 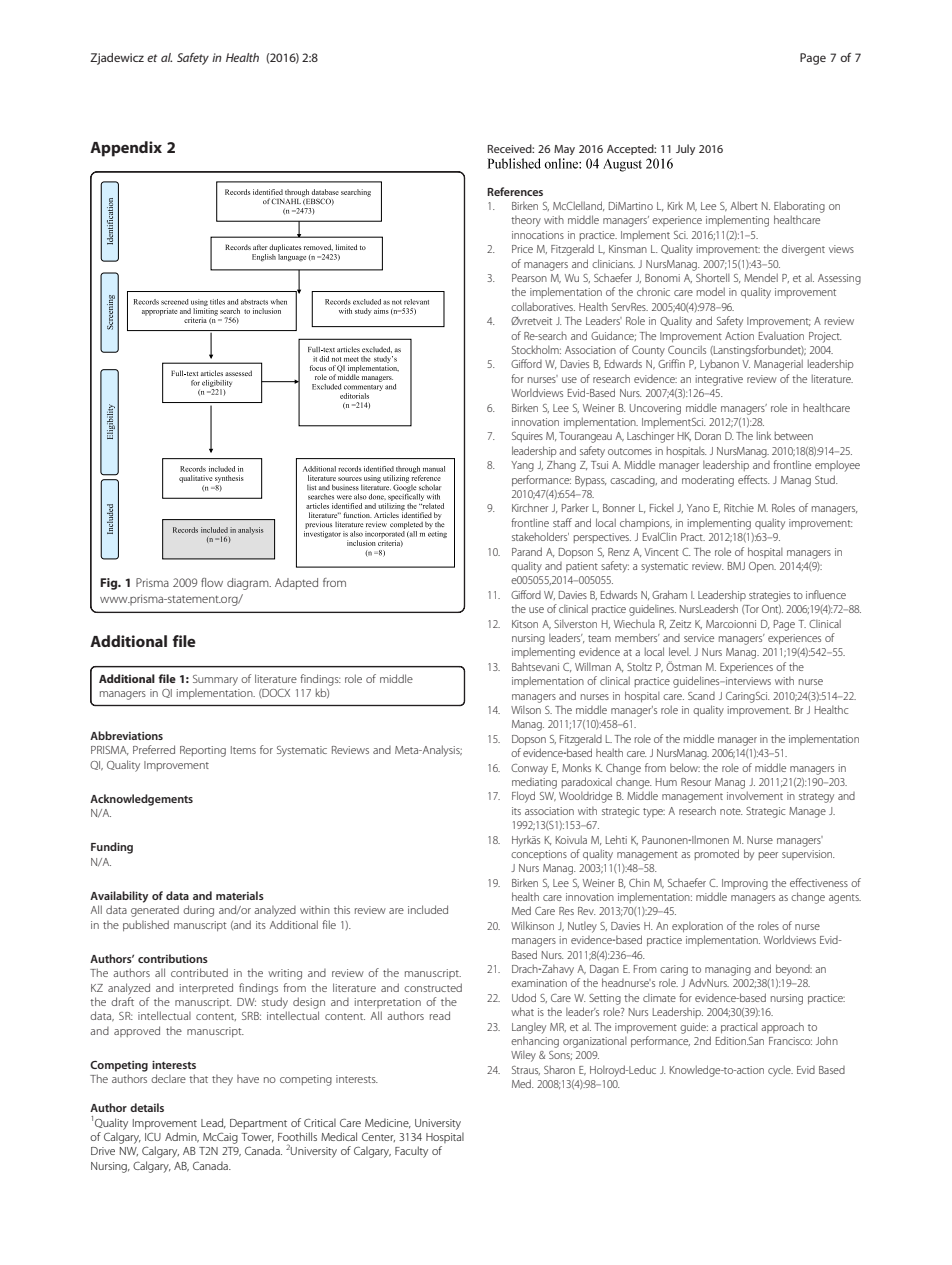 I want to click on Wilson, so click(x=526, y=710).
